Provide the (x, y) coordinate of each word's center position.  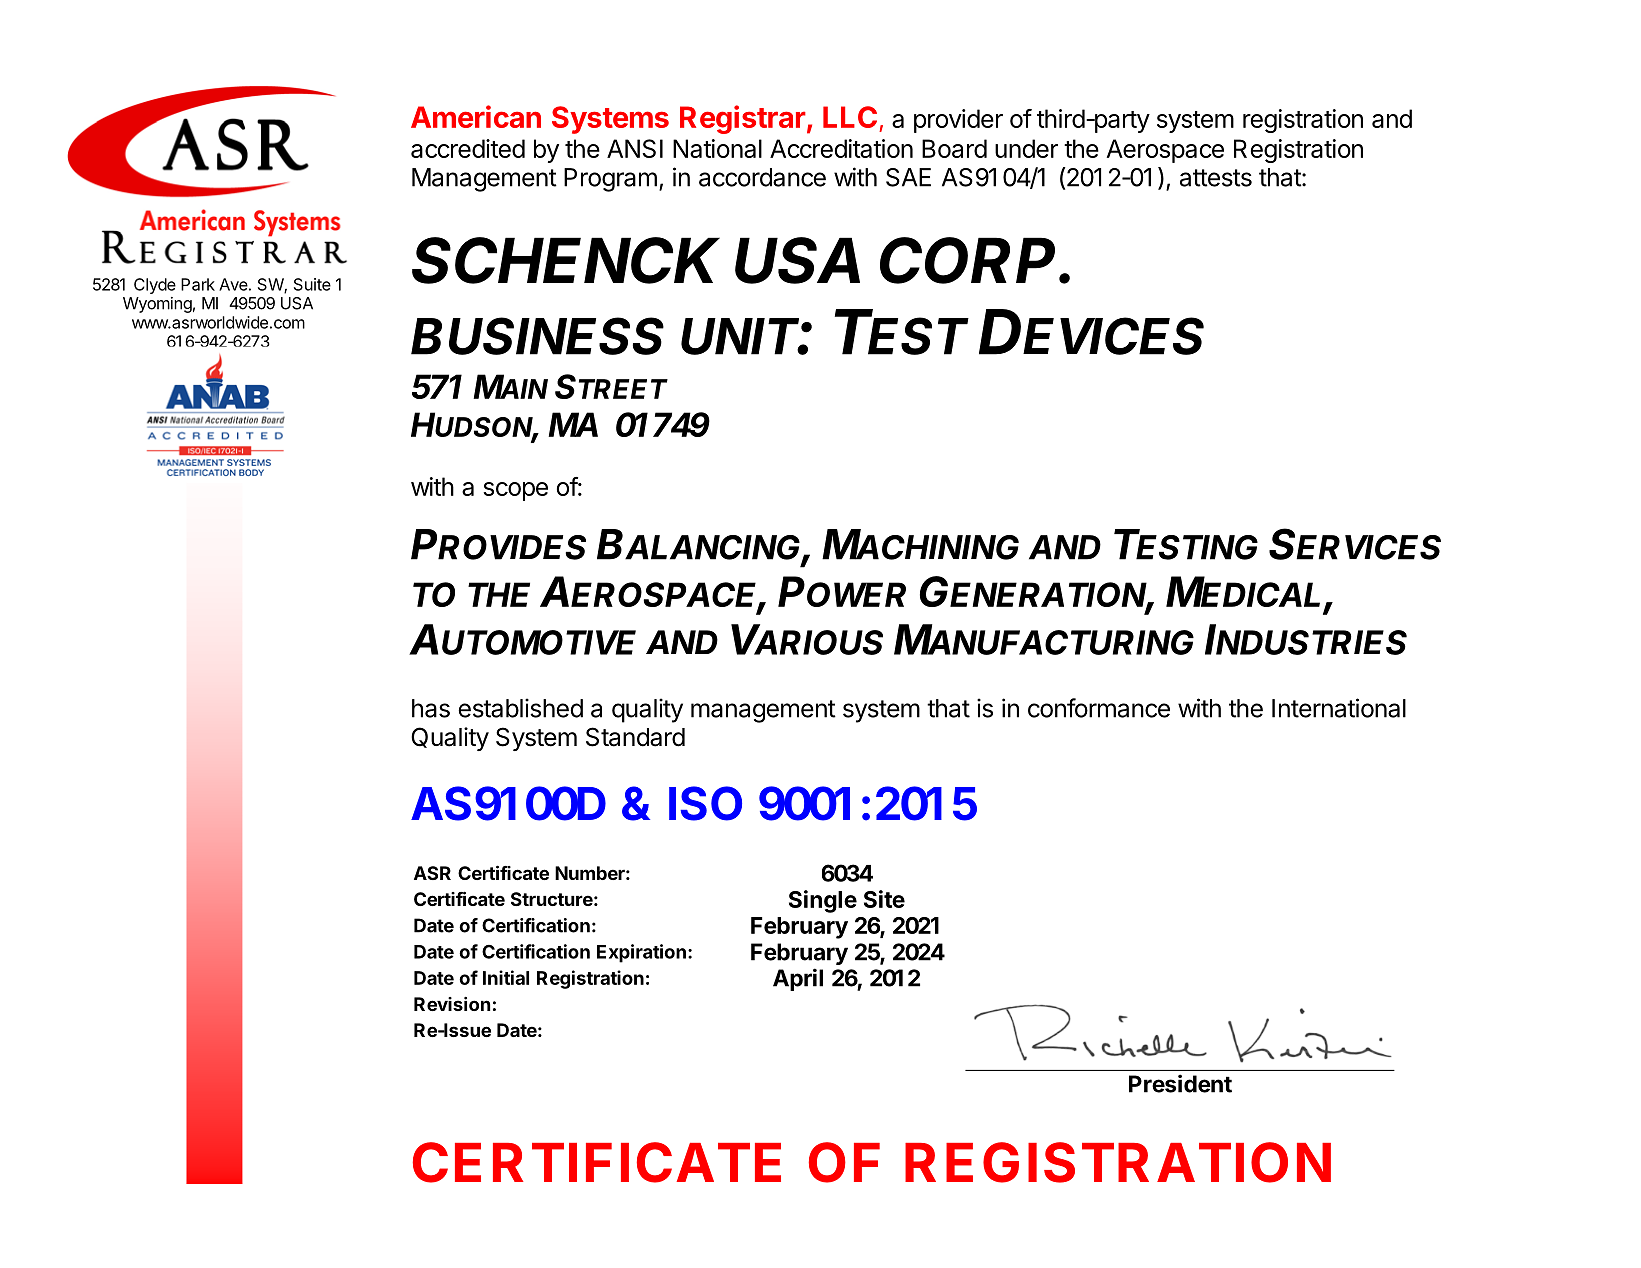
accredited (468, 148)
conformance (1099, 708)
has (431, 708)
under (1026, 148)
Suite (312, 284)
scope (515, 491)
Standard (635, 737)
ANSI (635, 148)
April (798, 979)
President (1180, 1083)
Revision (452, 1004)
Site (884, 899)
